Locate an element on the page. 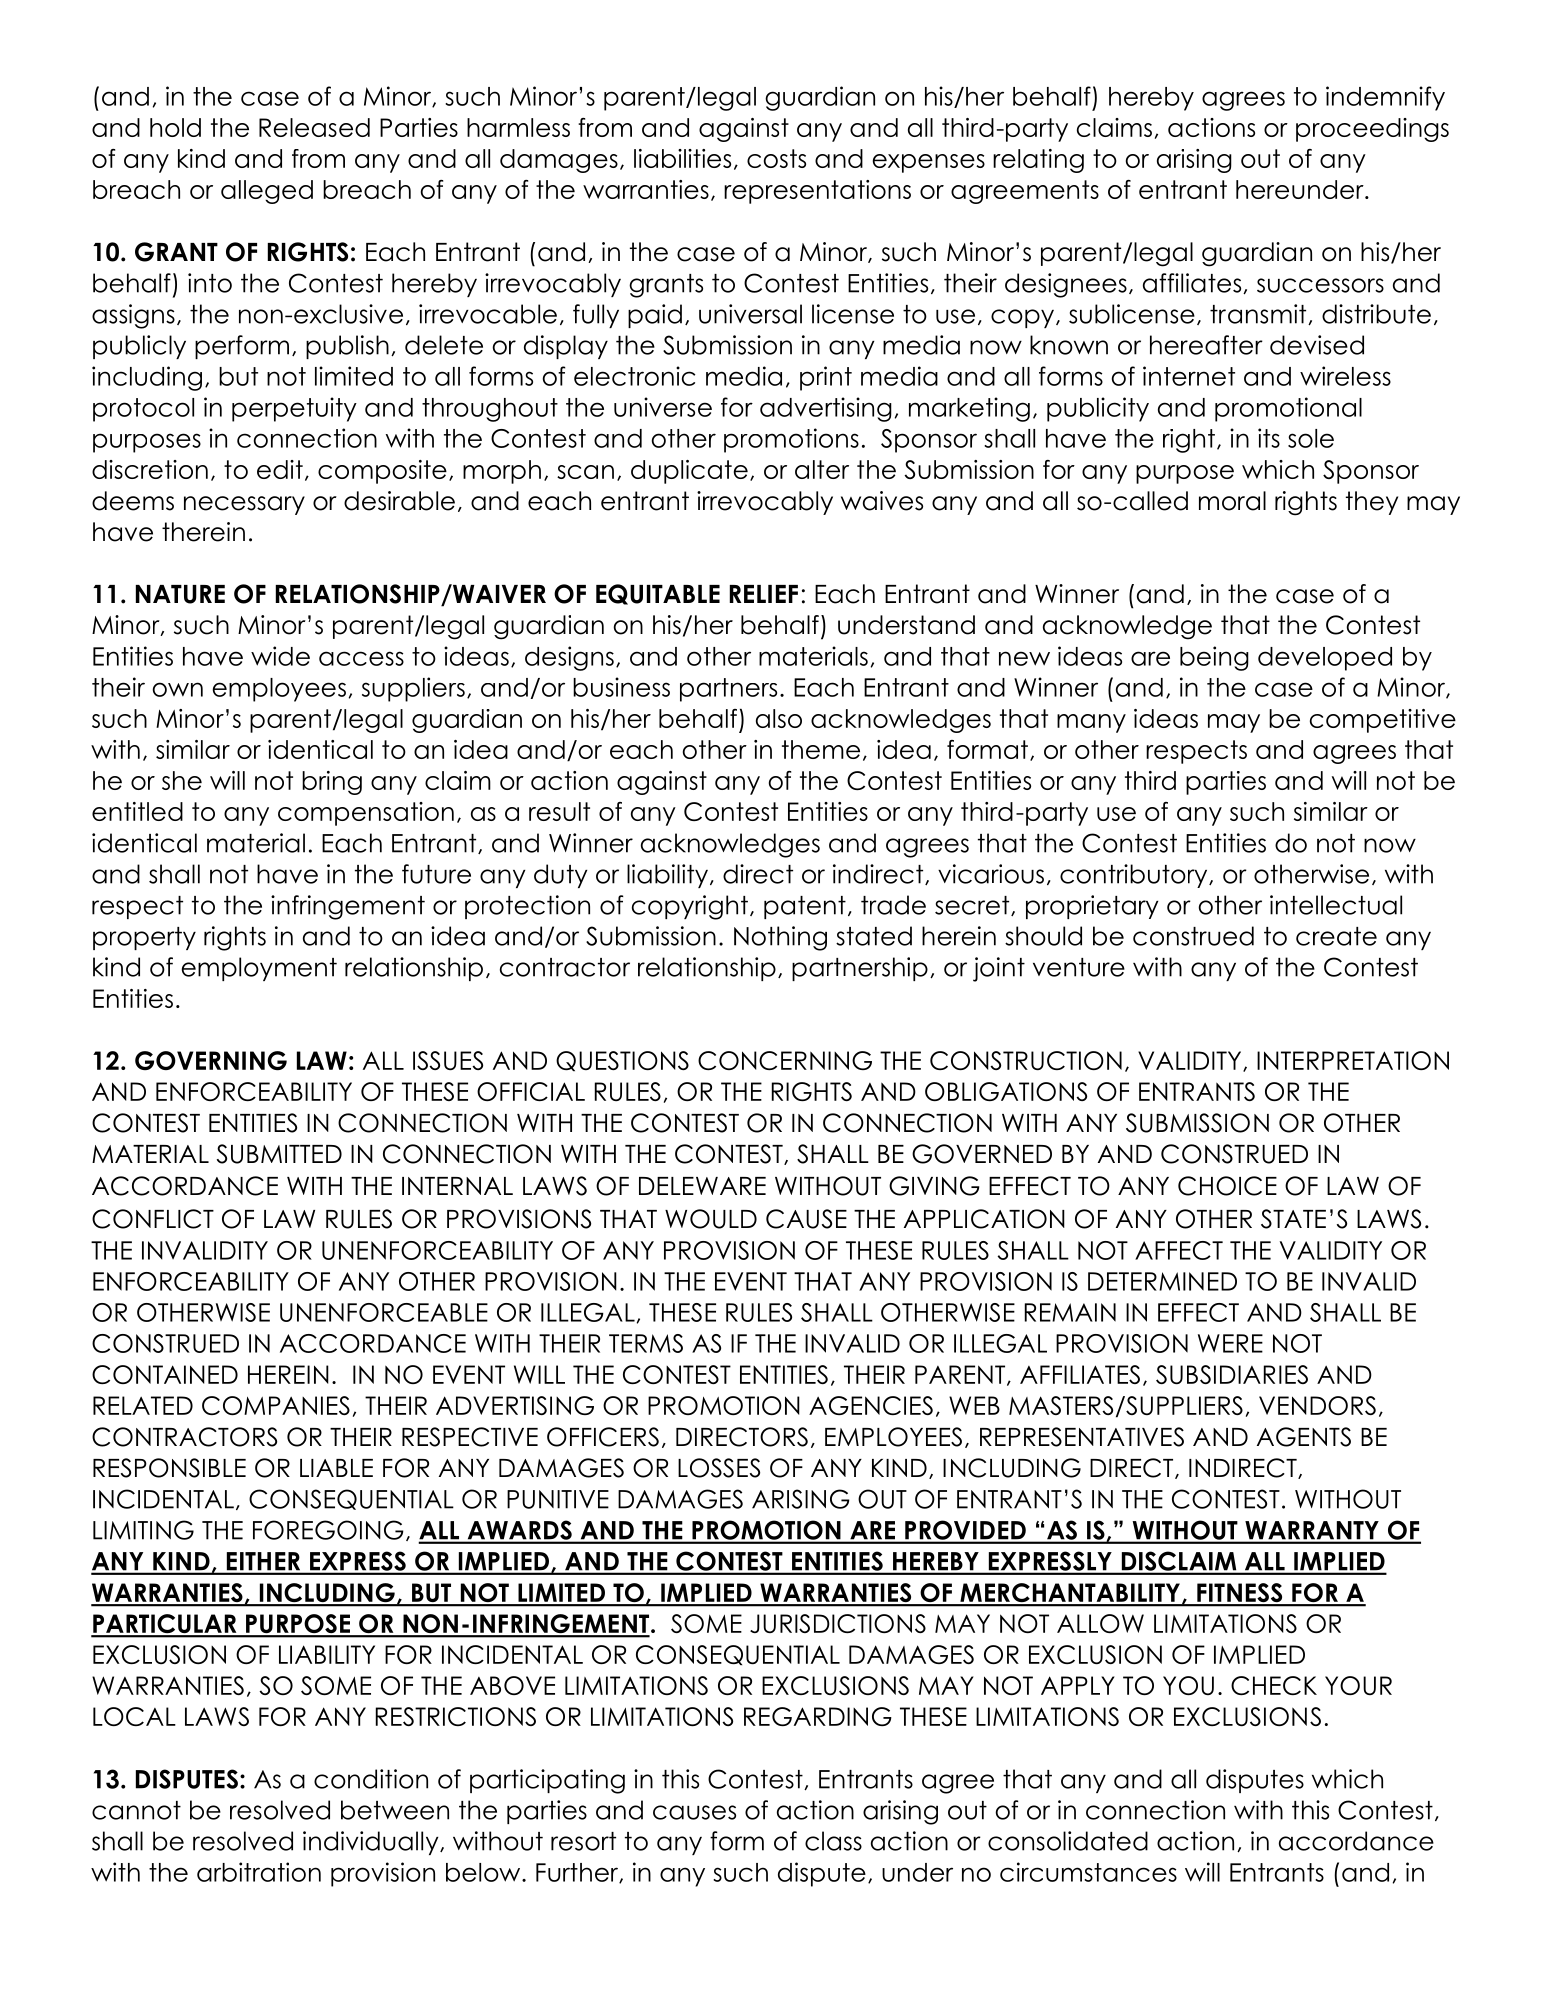 This document has height=2009, width=1552. class is located at coordinates (833, 1841).
